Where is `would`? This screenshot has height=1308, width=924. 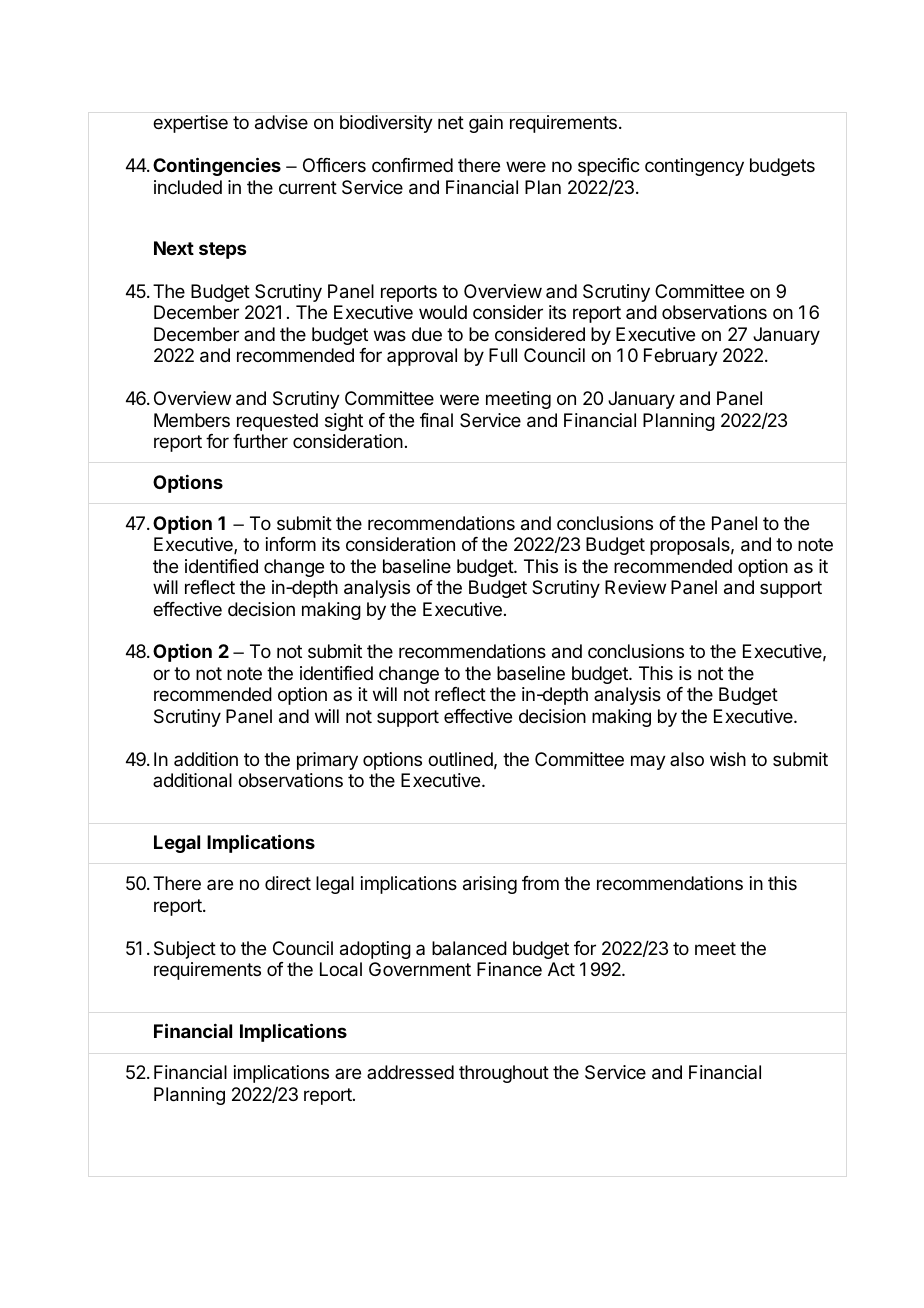 would is located at coordinates (443, 312).
